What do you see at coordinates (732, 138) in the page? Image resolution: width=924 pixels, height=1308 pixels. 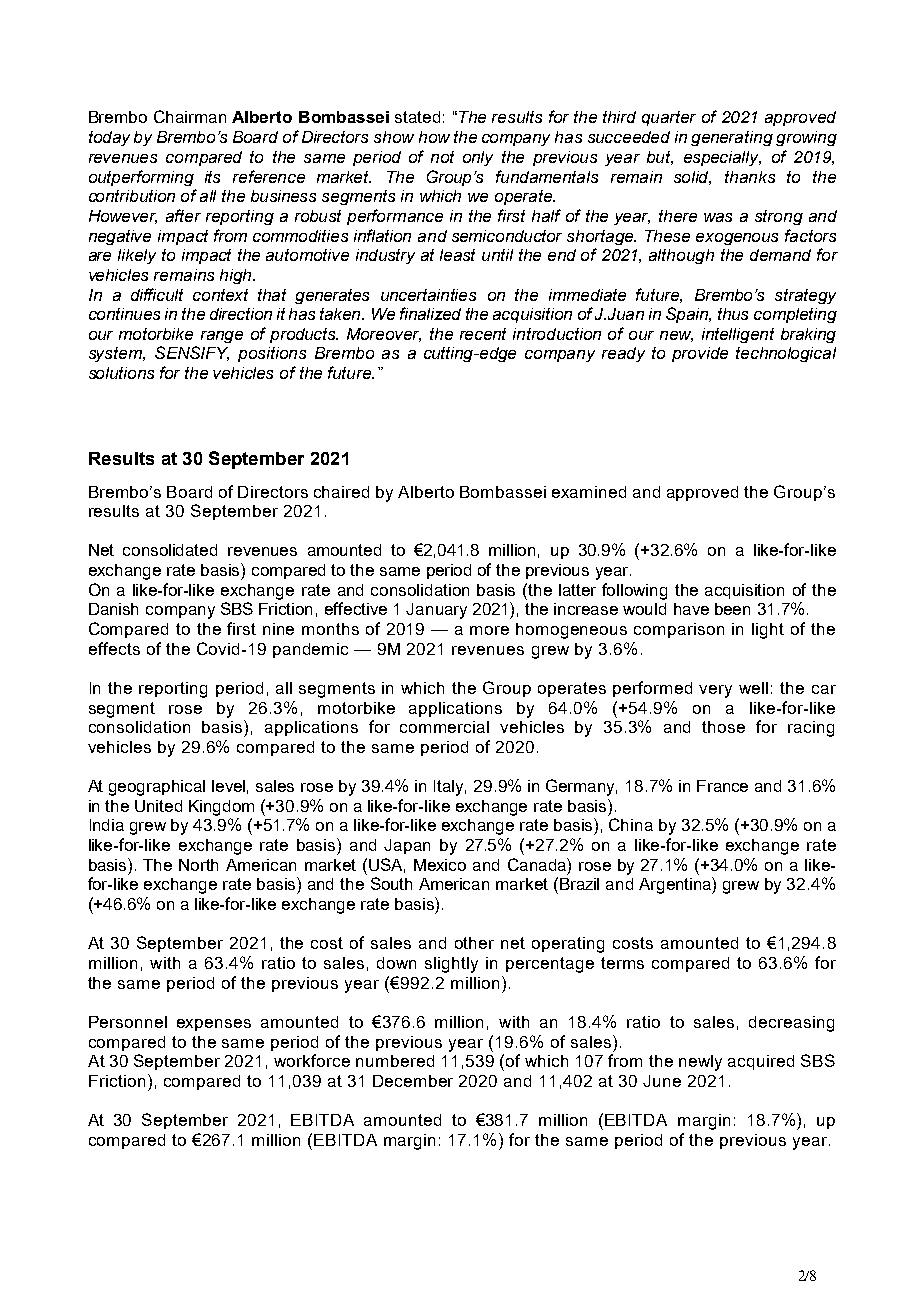 I see `generating` at bounding box center [732, 138].
